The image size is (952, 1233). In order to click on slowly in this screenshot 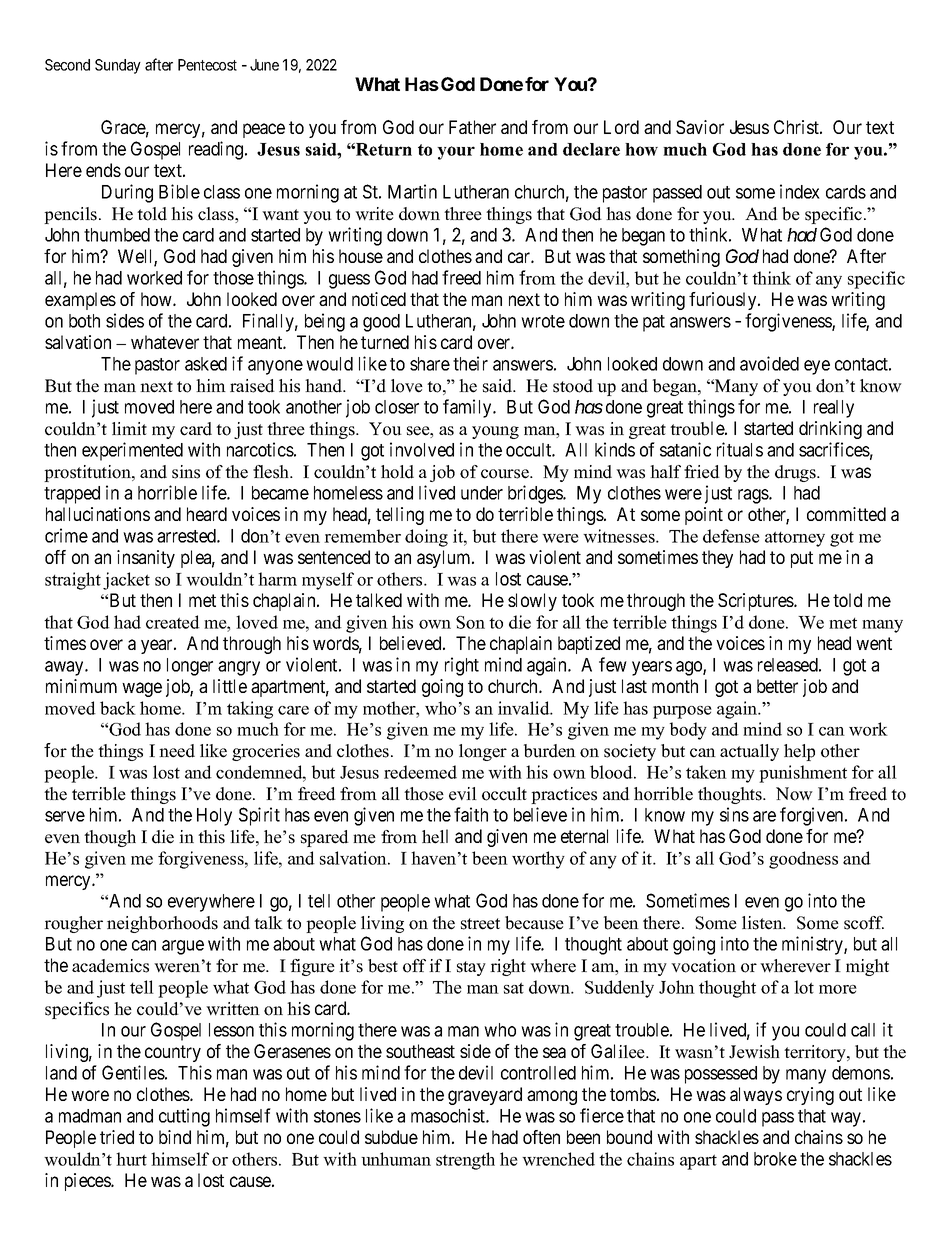, I will do `click(532, 602)`.
